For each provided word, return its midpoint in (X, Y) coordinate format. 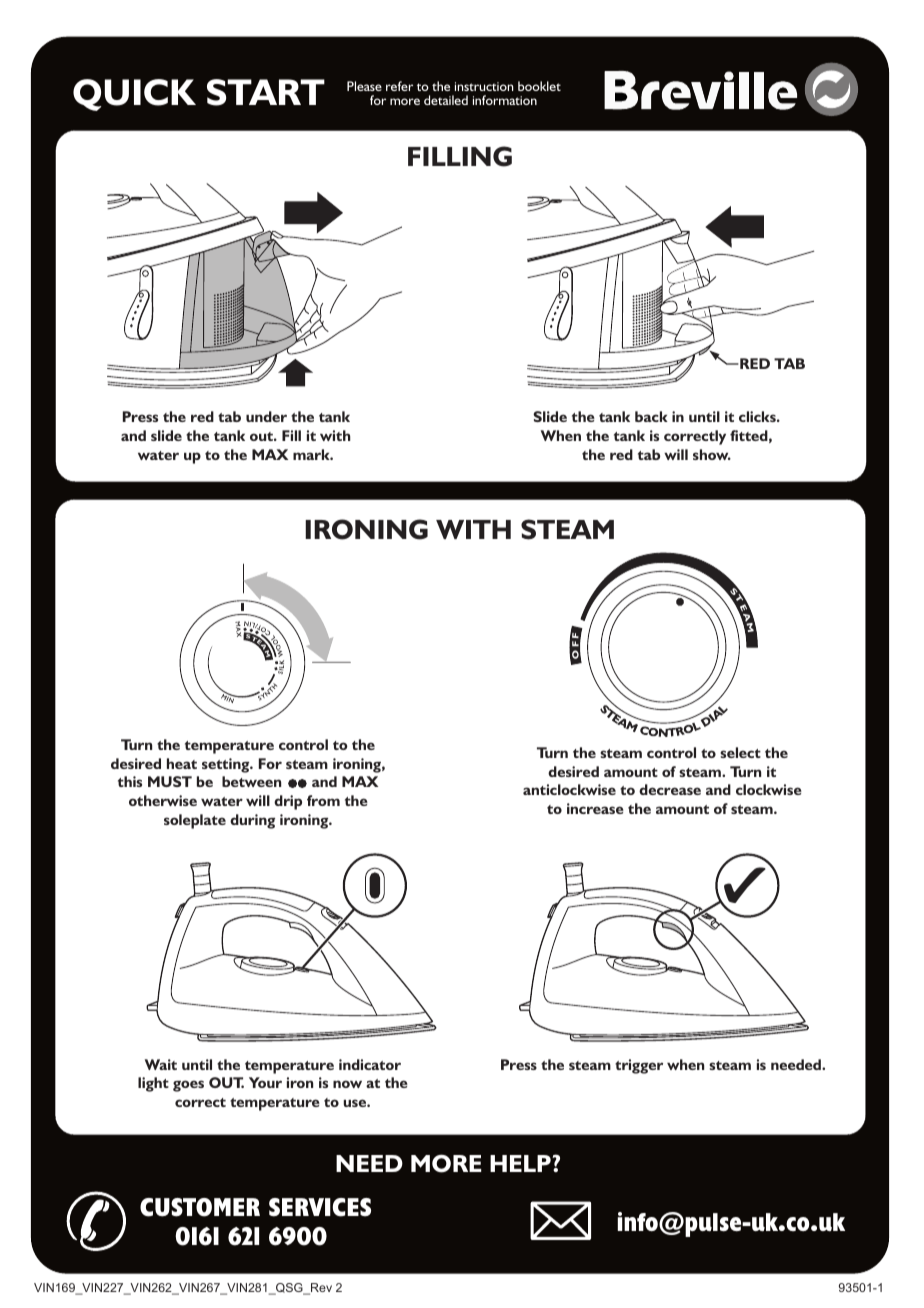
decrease (670, 789)
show (712, 454)
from (323, 800)
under (266, 416)
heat (182, 763)
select (740, 752)
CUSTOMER (200, 1207)
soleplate (195, 821)
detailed (446, 100)
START (266, 92)
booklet (539, 86)
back (651, 416)
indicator (370, 1064)
